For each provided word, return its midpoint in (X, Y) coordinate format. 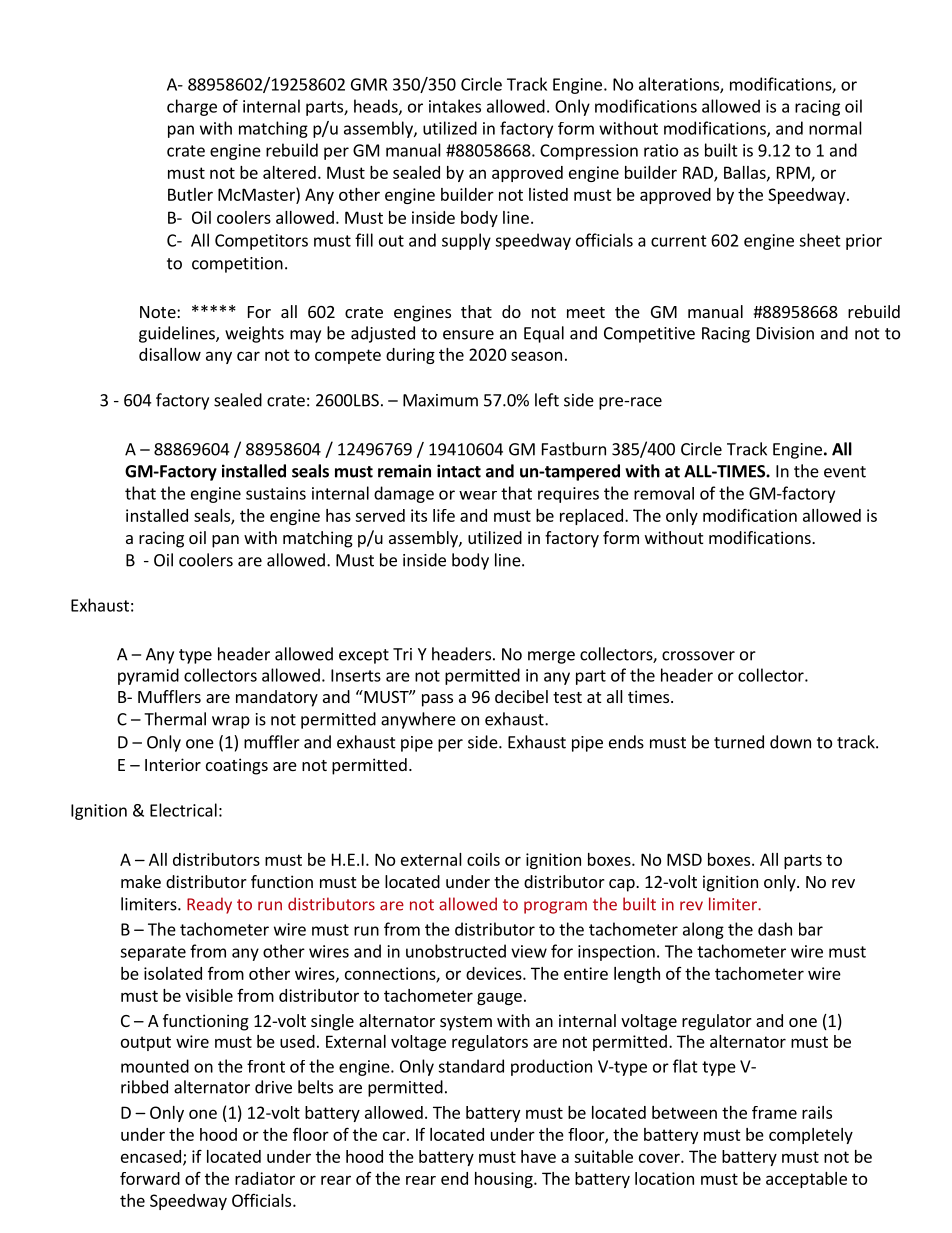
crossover (698, 656)
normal (835, 128)
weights (254, 334)
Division (785, 333)
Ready (209, 905)
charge (192, 107)
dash (775, 929)
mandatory (277, 698)
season (536, 356)
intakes (455, 106)
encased (151, 1156)
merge (551, 657)
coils (483, 859)
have (538, 1156)
